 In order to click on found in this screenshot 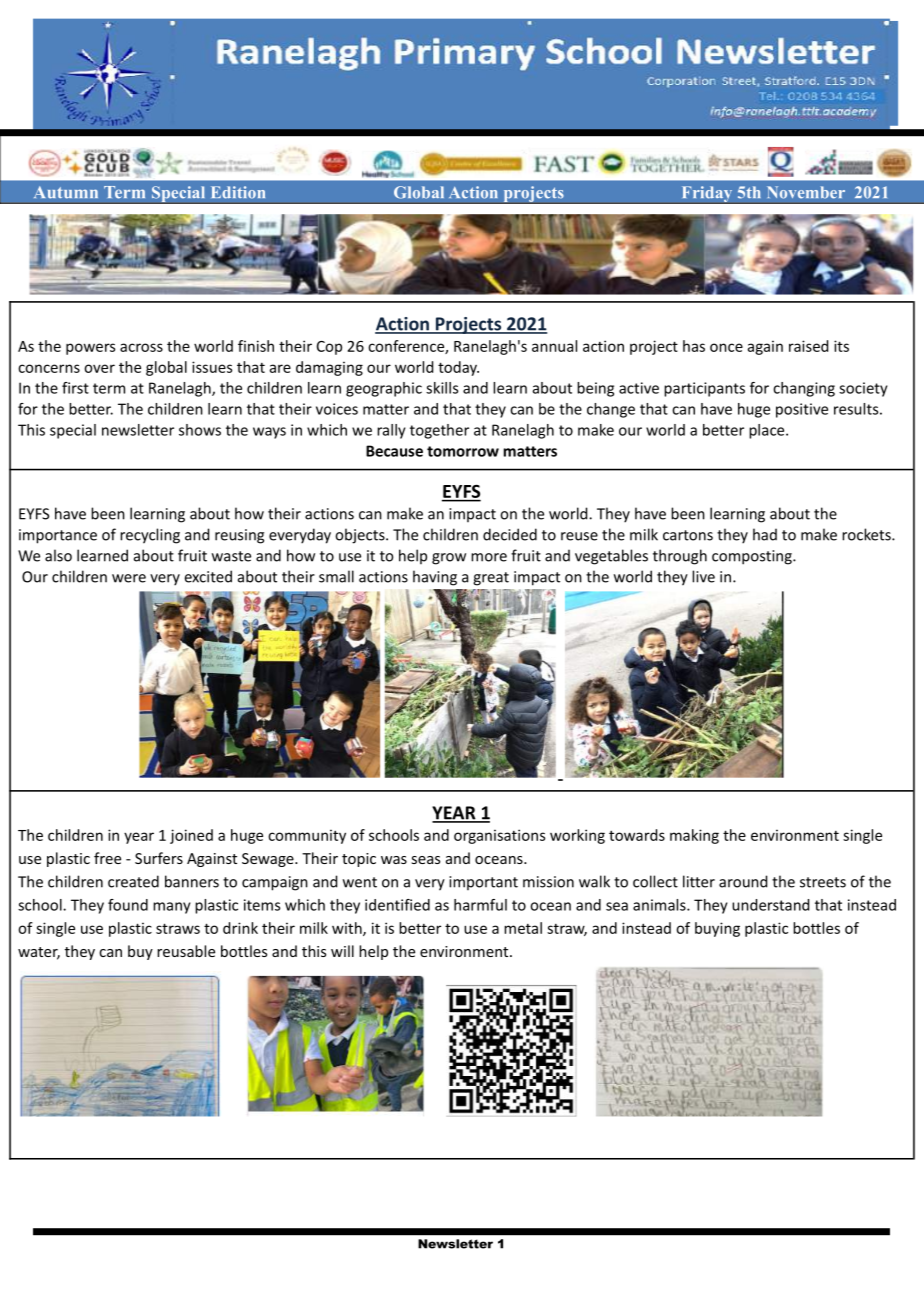, I will do `click(128, 905)`.
